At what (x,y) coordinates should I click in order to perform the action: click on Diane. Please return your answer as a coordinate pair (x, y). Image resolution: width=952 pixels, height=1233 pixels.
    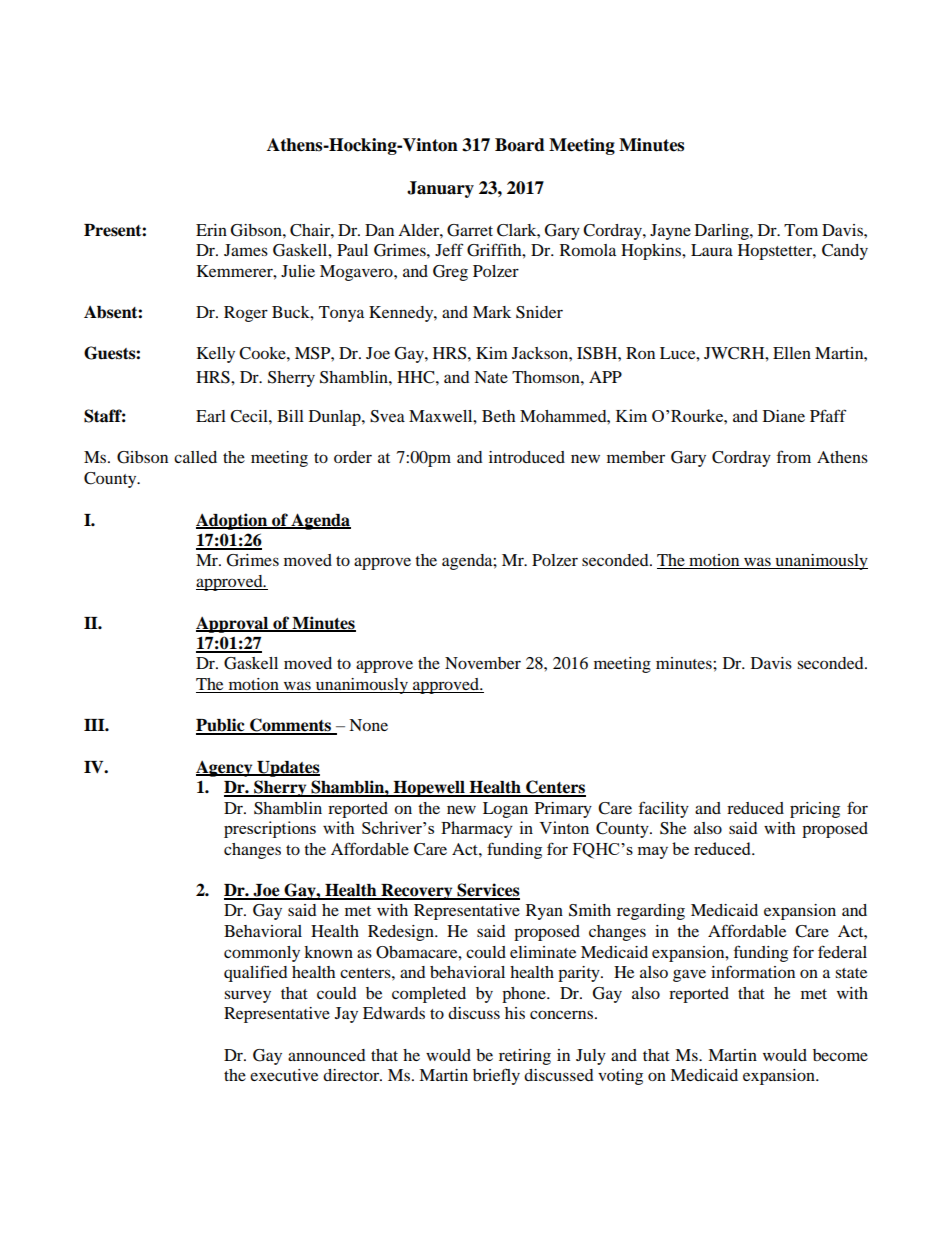
    Looking at the image, I should click on (784, 416).
